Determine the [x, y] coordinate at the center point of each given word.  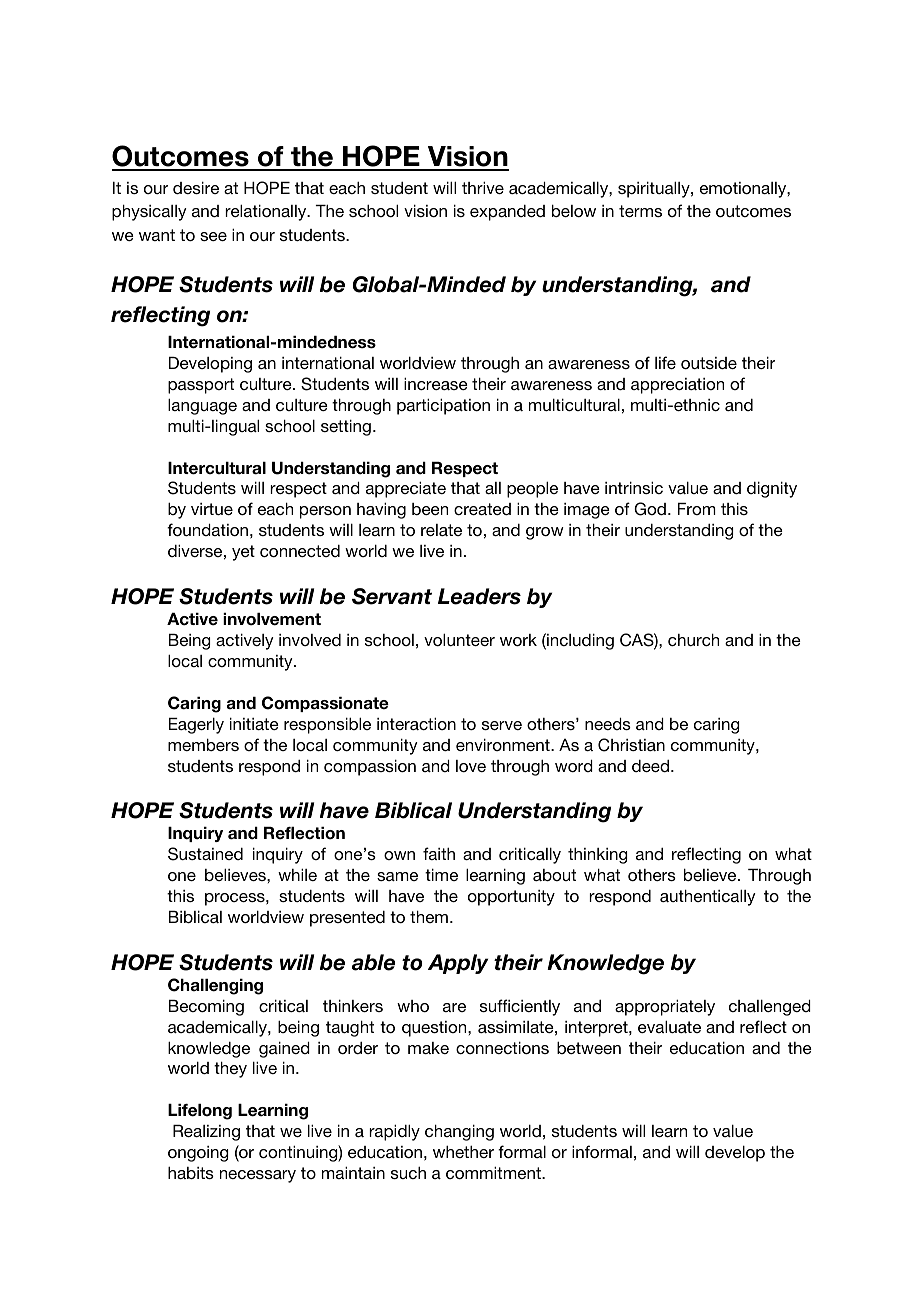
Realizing [206, 1133]
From [697, 509]
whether [463, 1152]
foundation [207, 529]
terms [640, 211]
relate [441, 530]
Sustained [205, 854]
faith [439, 853]
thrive [483, 188]
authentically [708, 898]
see [213, 236]
